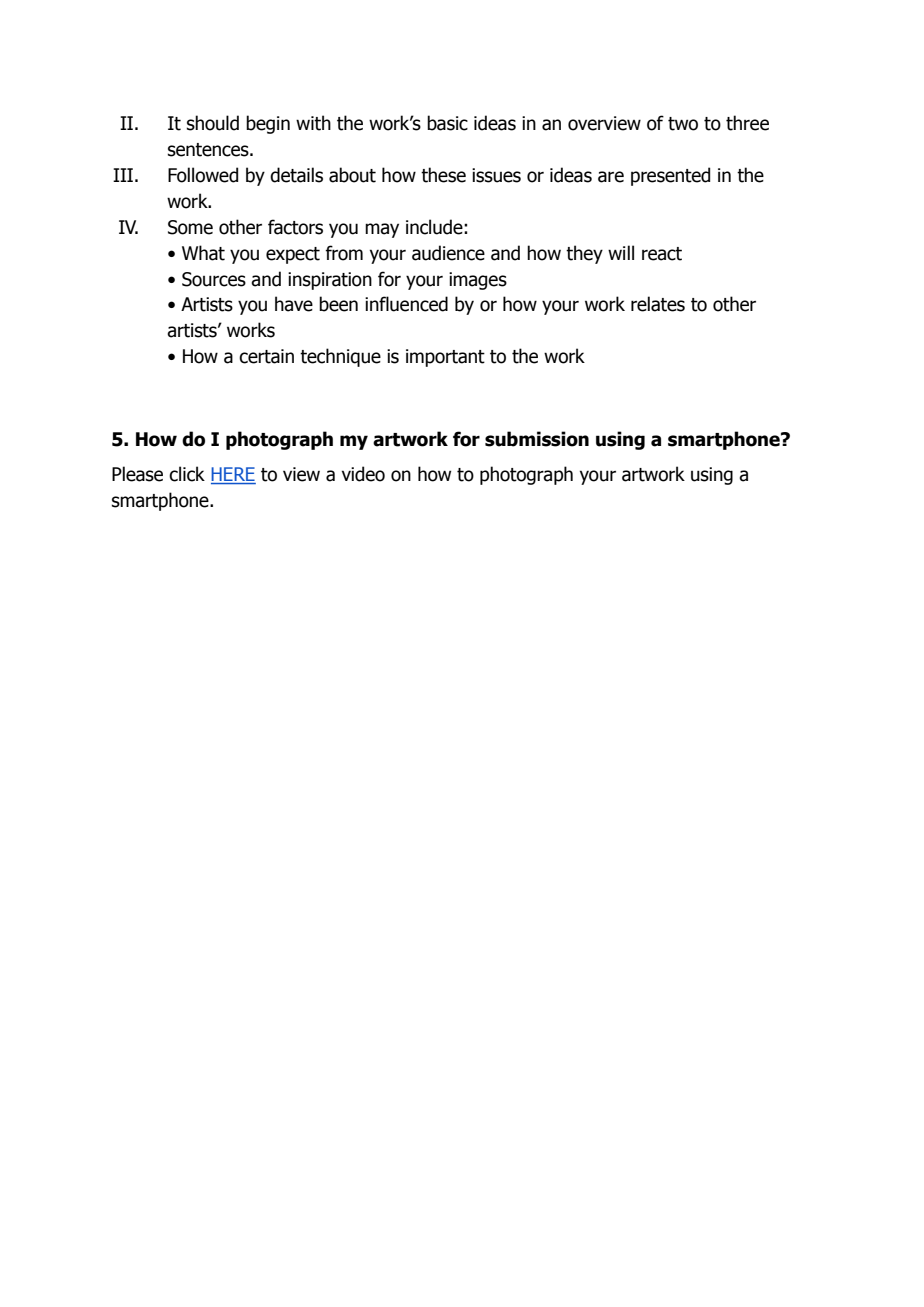 Image resolution: width=924 pixels, height=1307 pixels. I want to click on three, so click(747, 123).
